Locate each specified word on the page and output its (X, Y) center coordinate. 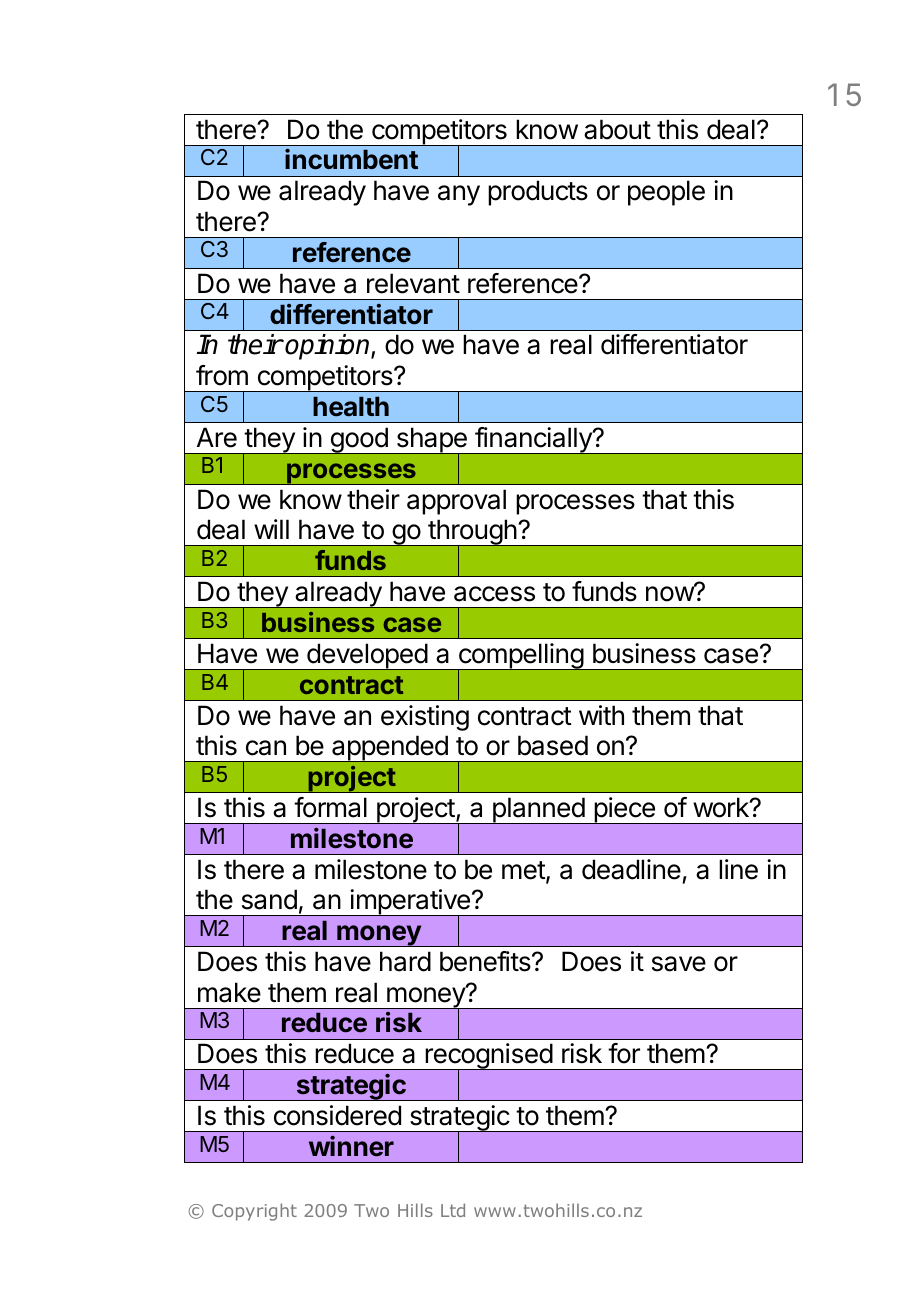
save (679, 964)
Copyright (254, 1212)
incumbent (351, 159)
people (666, 193)
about (617, 129)
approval (456, 502)
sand (269, 899)
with (601, 715)
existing (425, 718)
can (266, 748)
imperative (410, 903)
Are (217, 437)
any (459, 195)
